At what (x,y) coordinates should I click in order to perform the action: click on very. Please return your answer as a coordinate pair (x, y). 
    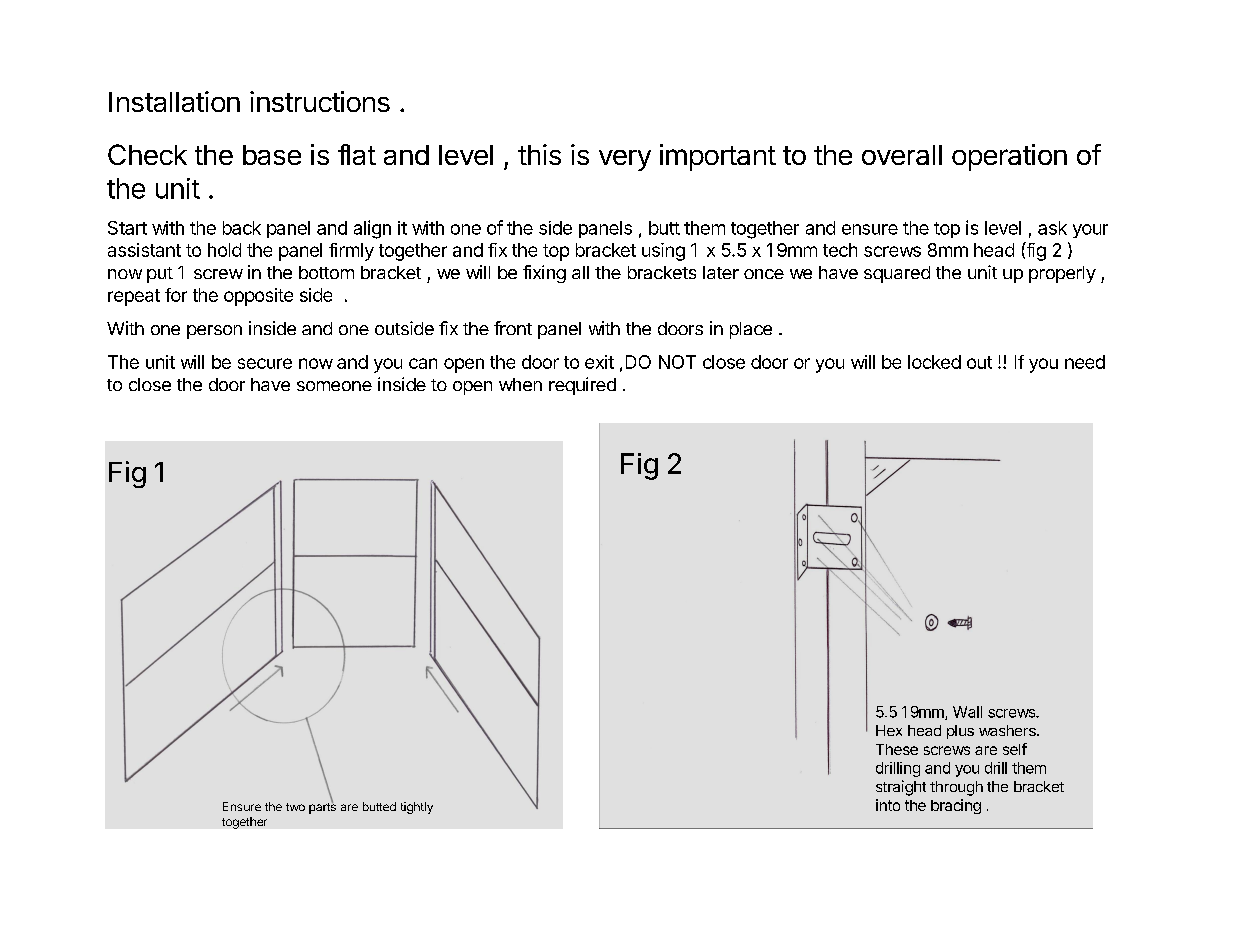
    Looking at the image, I should click on (625, 160).
